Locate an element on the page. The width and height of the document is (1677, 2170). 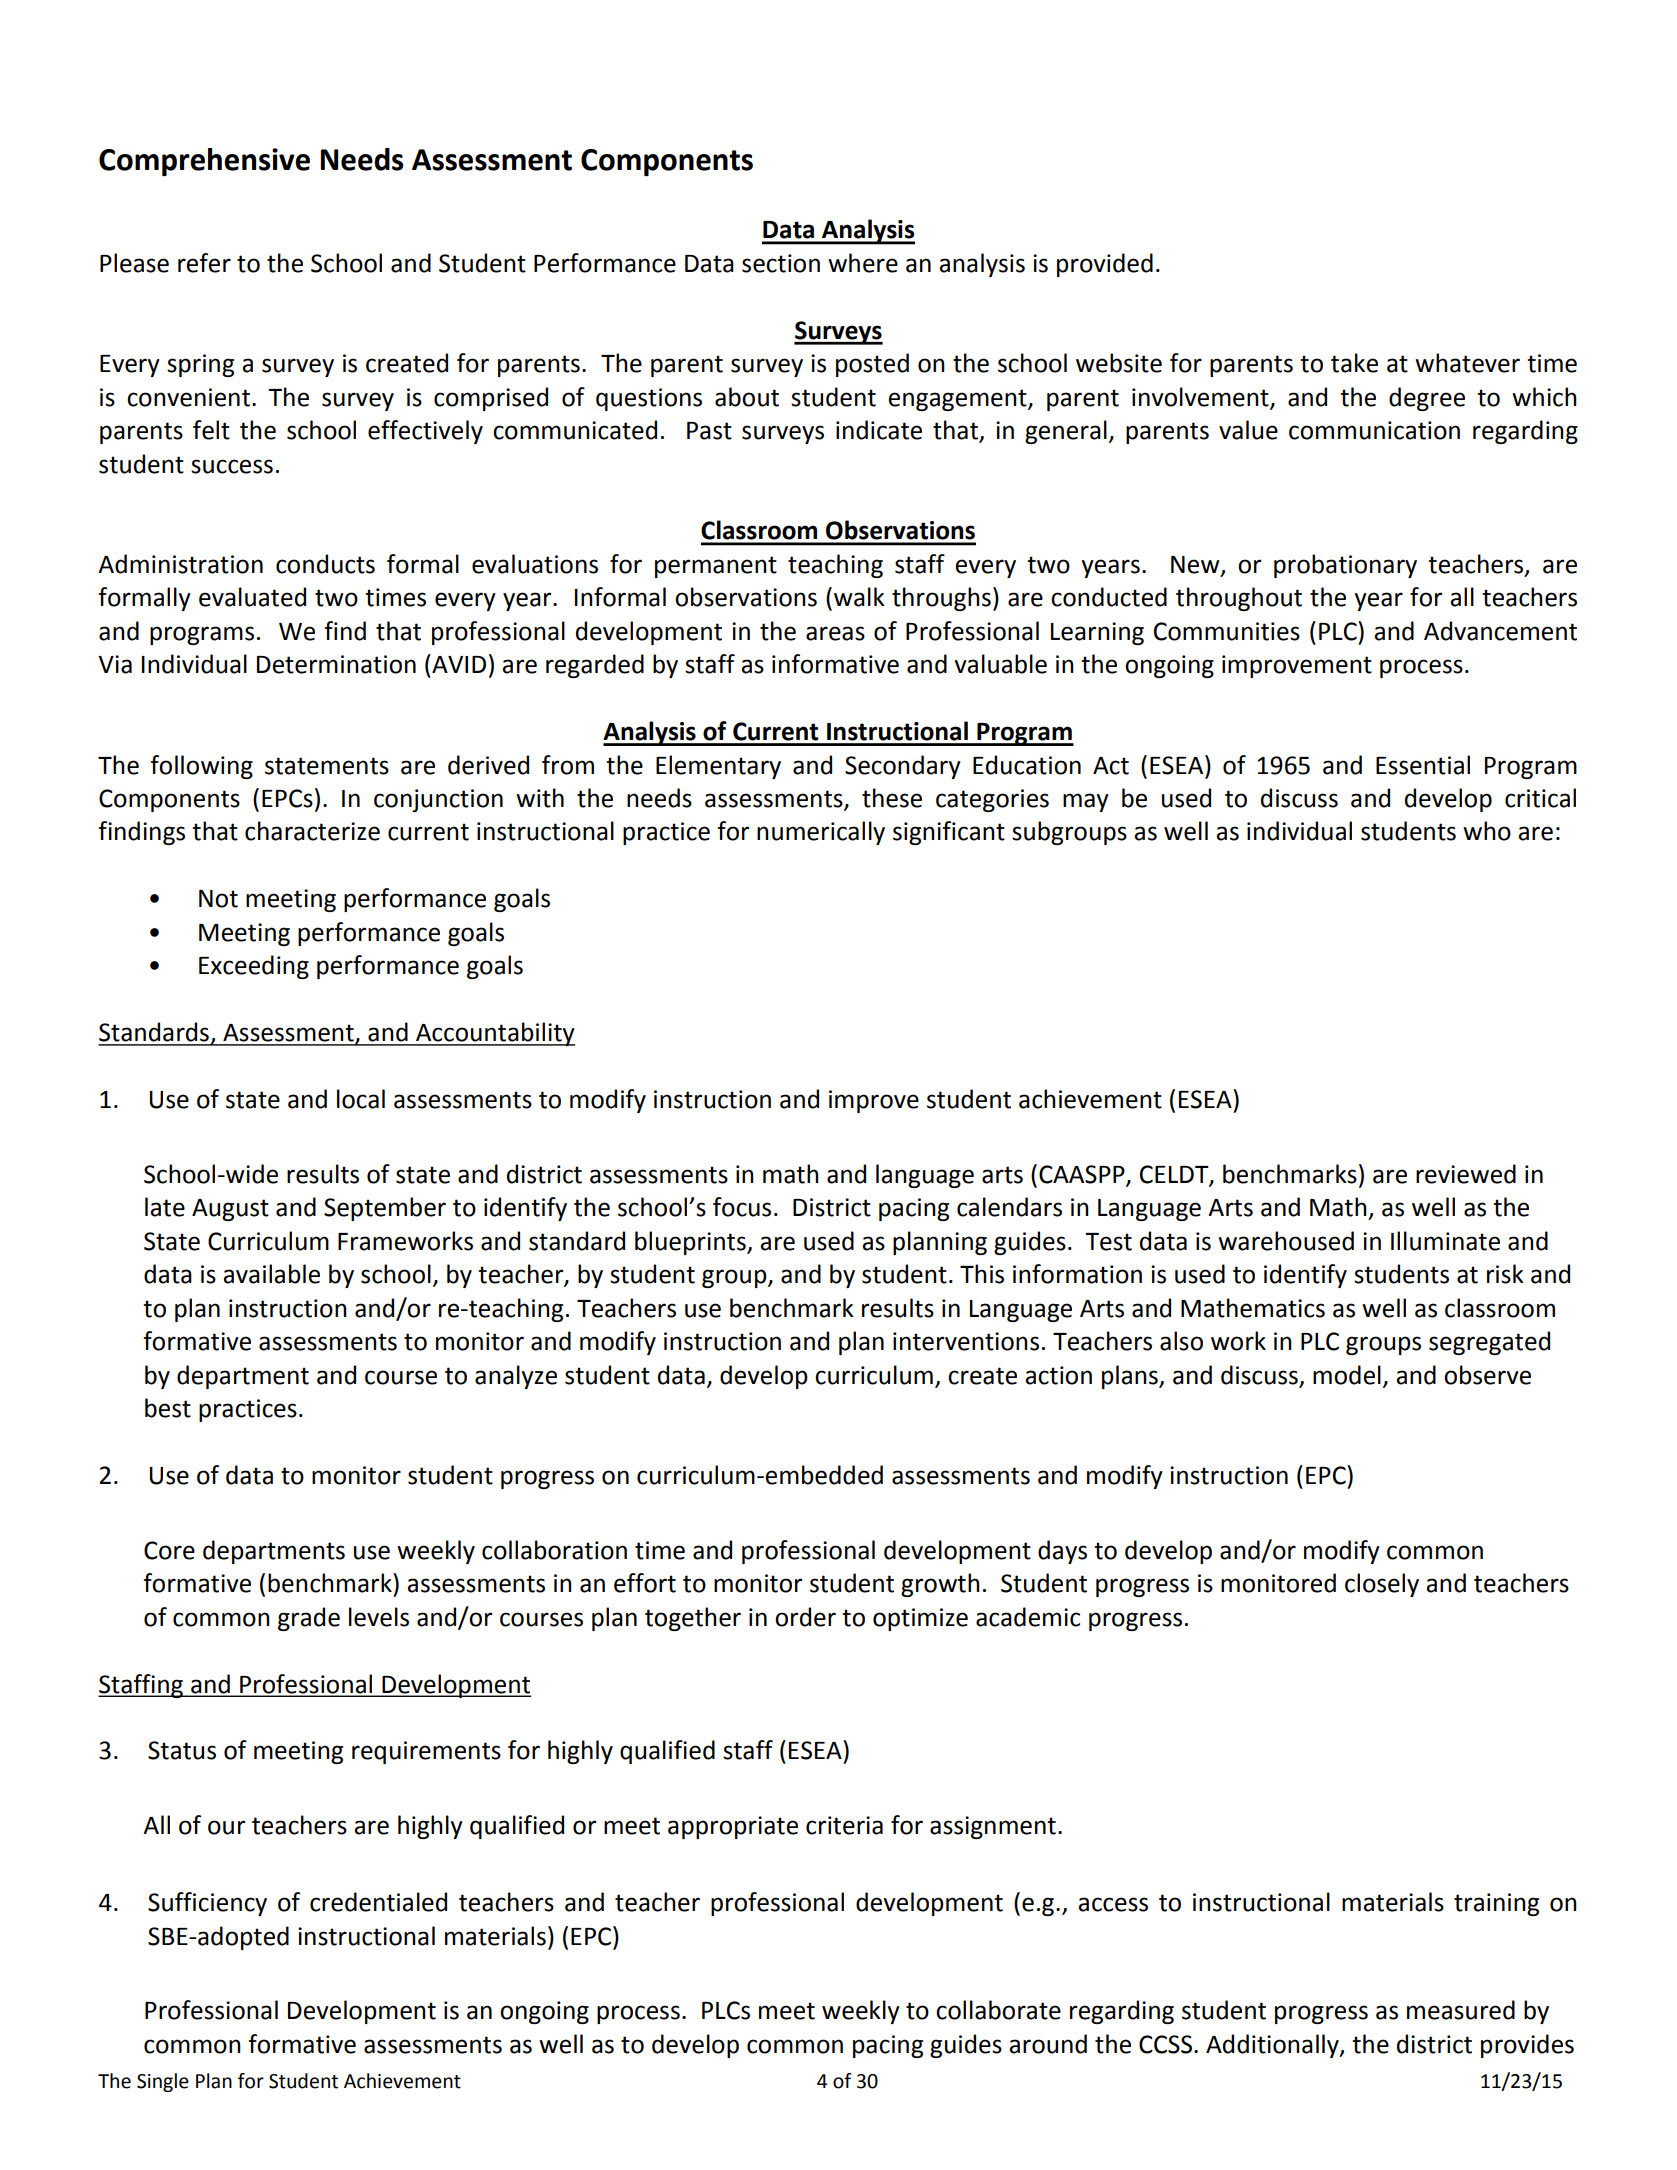
collaborate is located at coordinates (998, 2010).
